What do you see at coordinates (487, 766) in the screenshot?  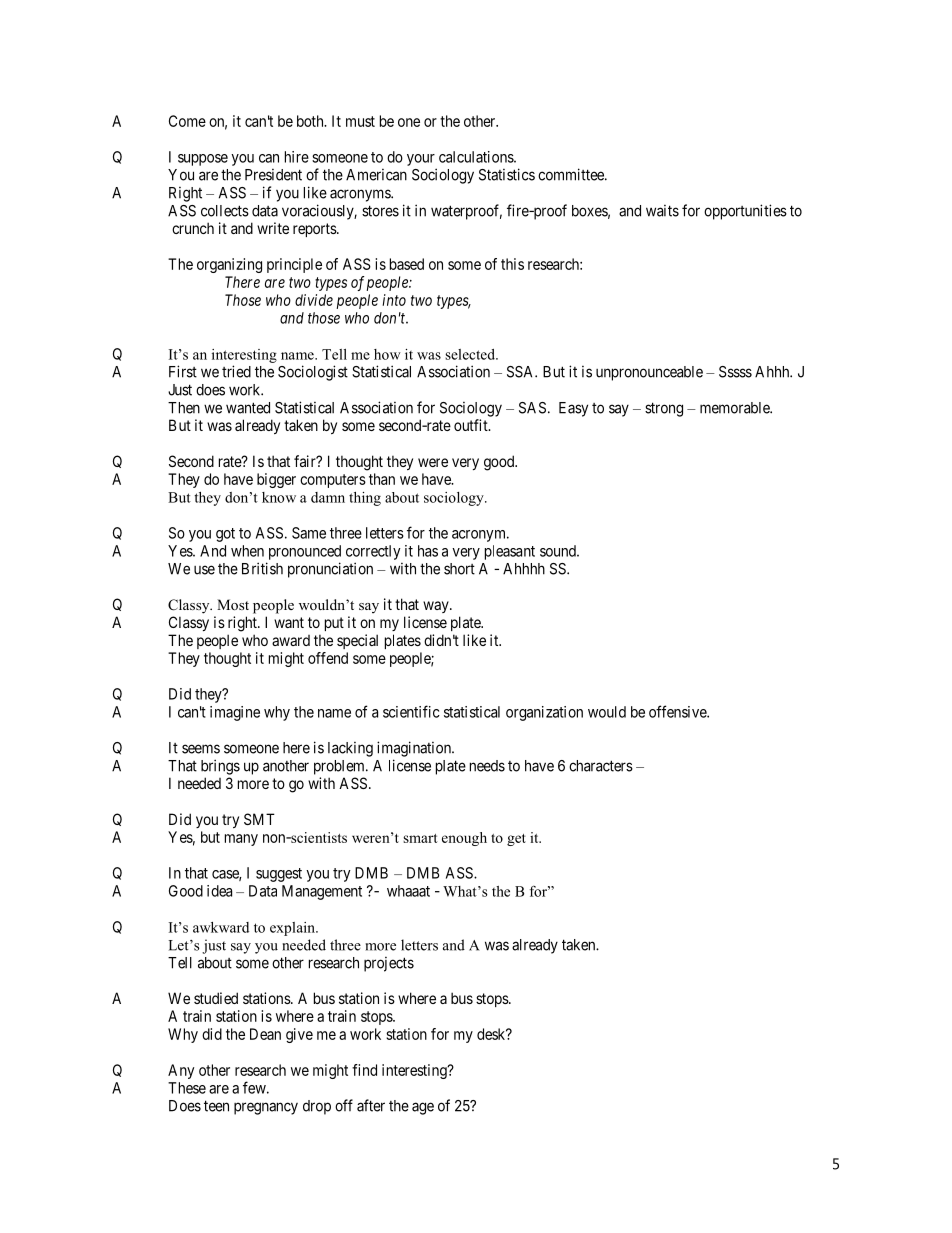 I see `needs` at bounding box center [487, 766].
